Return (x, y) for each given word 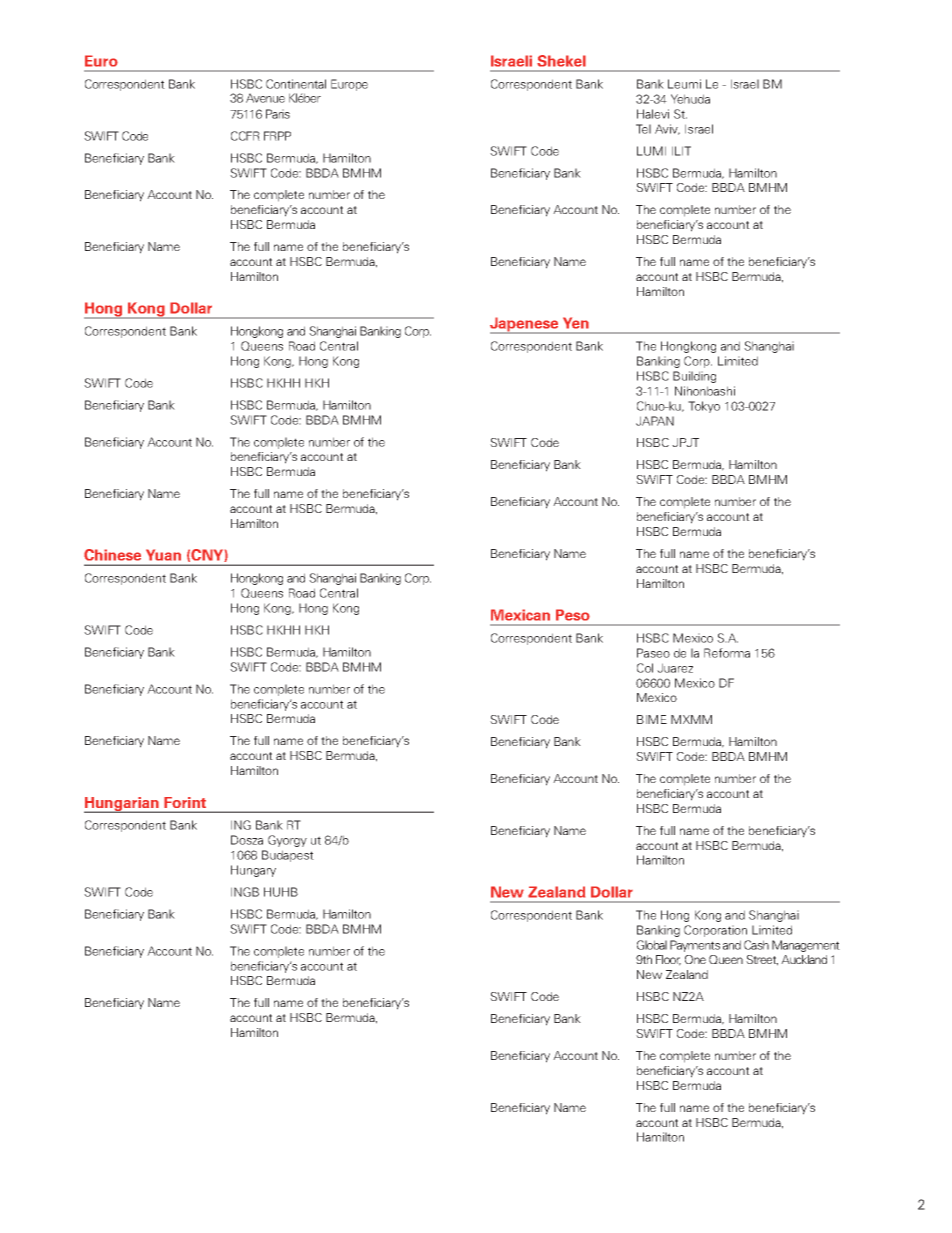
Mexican (520, 615)
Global (652, 945)
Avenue (265, 98)
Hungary (253, 871)
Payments (695, 946)
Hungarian (122, 805)
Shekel (561, 60)
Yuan (163, 555)
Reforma (727, 653)
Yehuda (690, 99)
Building (694, 377)
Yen (575, 323)
